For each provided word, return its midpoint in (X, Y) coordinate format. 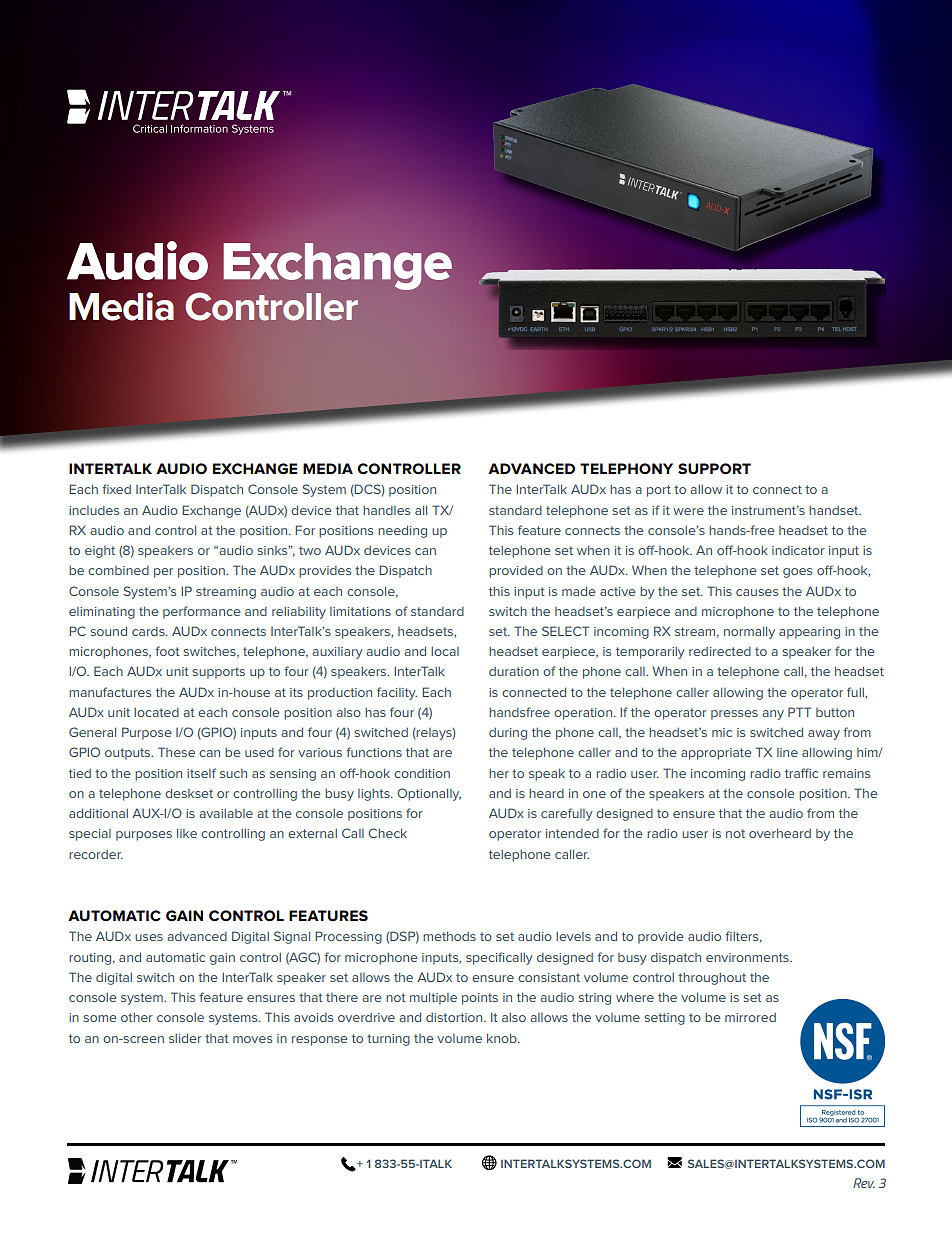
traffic (801, 773)
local (445, 651)
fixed (116, 489)
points (480, 999)
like (187, 833)
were (688, 511)
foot (167, 651)
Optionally (429, 794)
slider (185, 1038)
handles (386, 510)
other (137, 1017)
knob (503, 1038)
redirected (720, 651)
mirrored (750, 1017)
